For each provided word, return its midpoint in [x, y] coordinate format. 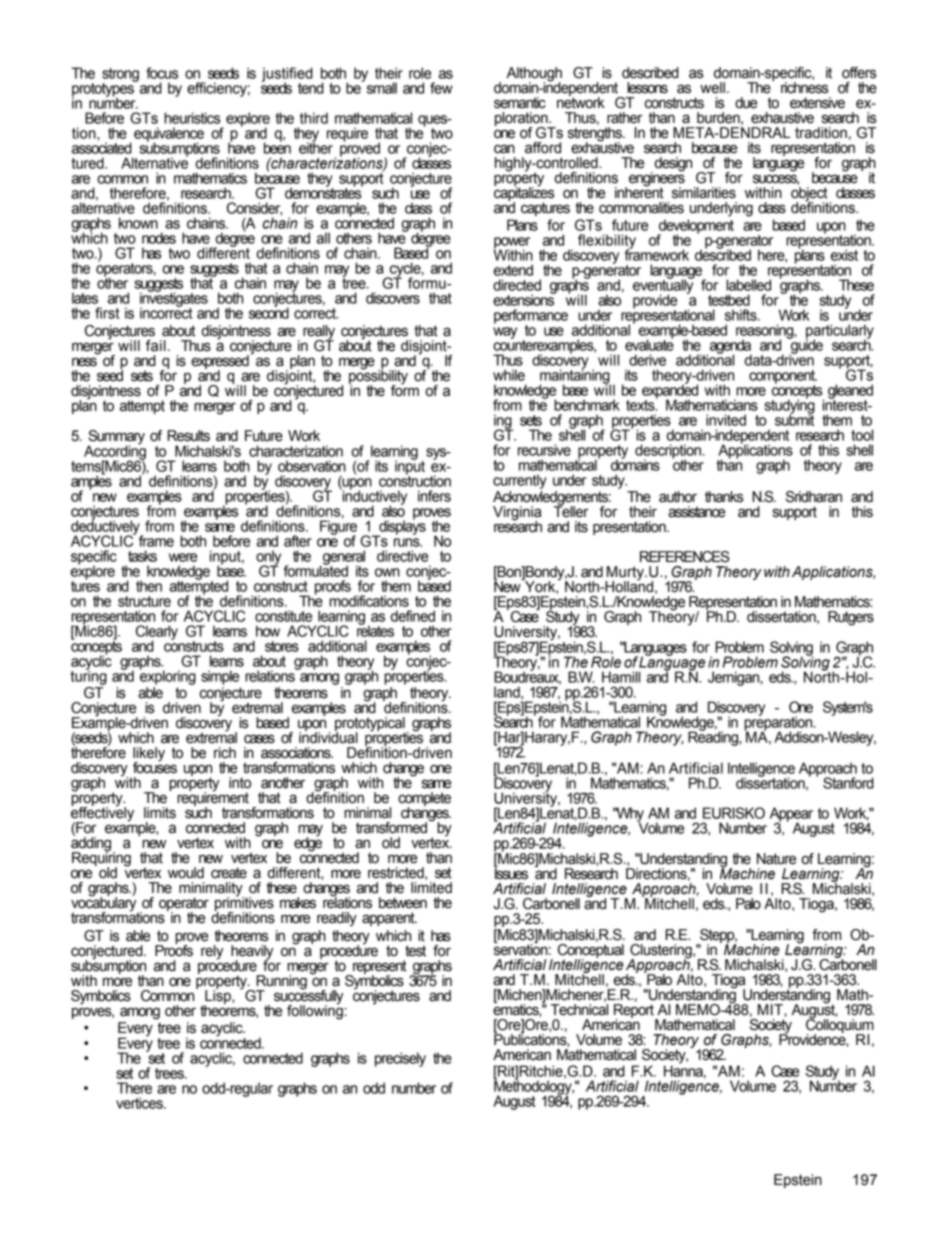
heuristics [192, 118]
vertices [140, 1103]
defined [413, 616]
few [441, 88]
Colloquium [840, 1026]
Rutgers [851, 618]
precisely [400, 1059]
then [149, 586]
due [746, 103]
